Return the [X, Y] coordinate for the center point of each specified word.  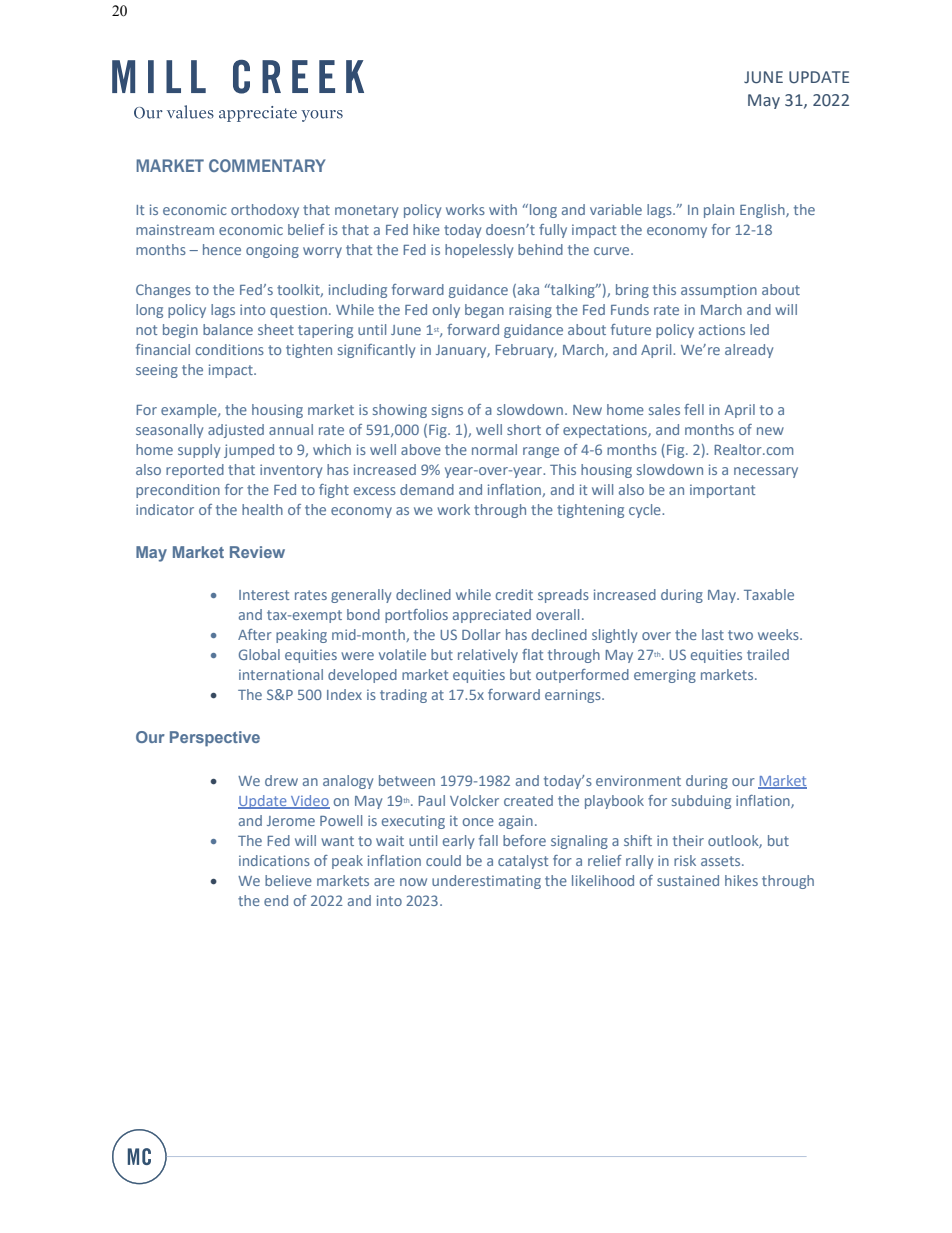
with [503, 209]
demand [427, 489]
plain [719, 211]
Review [257, 552]
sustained [688, 880]
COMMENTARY [267, 165]
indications [274, 860]
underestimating [486, 882]
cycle [646, 511]
